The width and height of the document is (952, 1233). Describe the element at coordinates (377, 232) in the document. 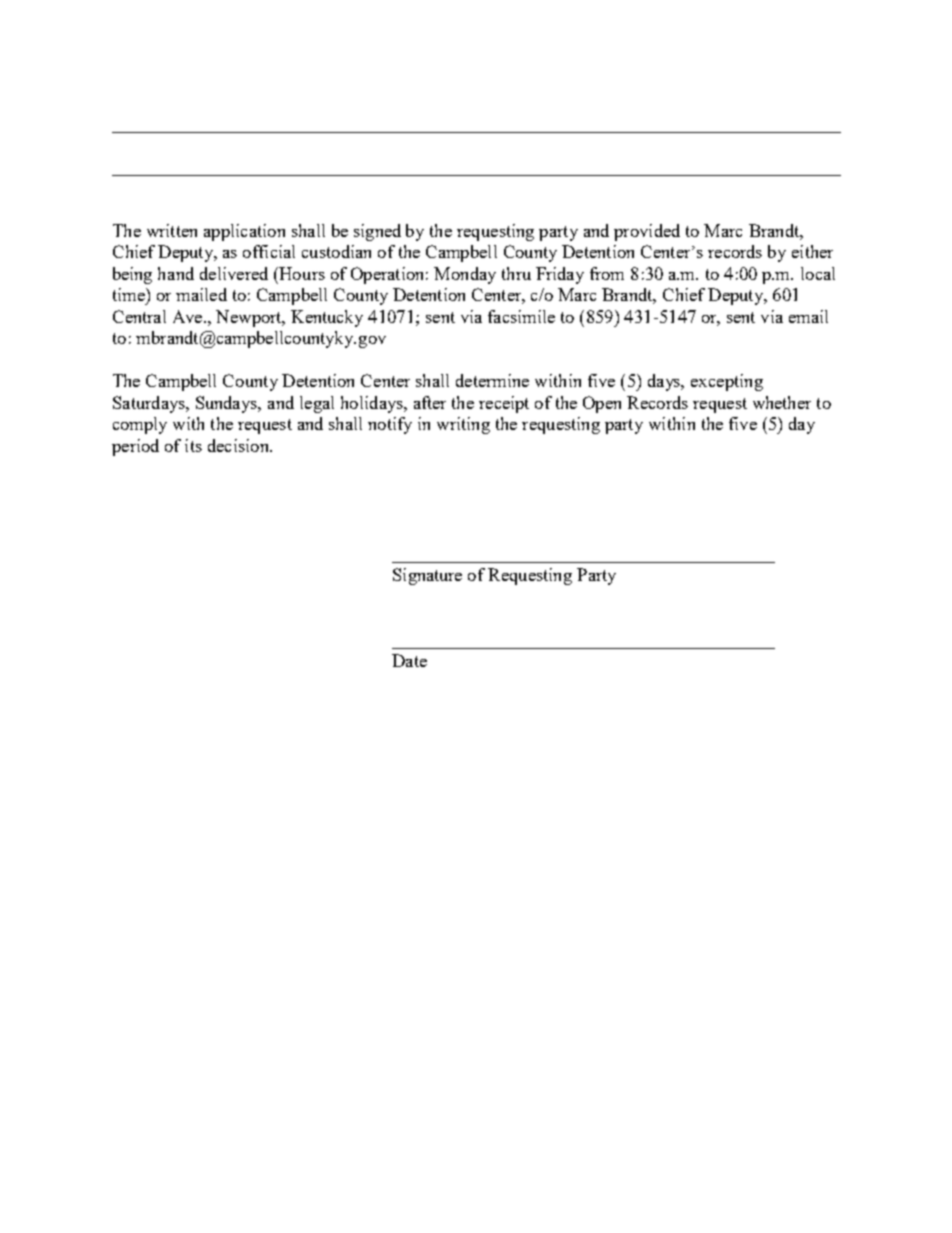

I see `signed` at that location.
